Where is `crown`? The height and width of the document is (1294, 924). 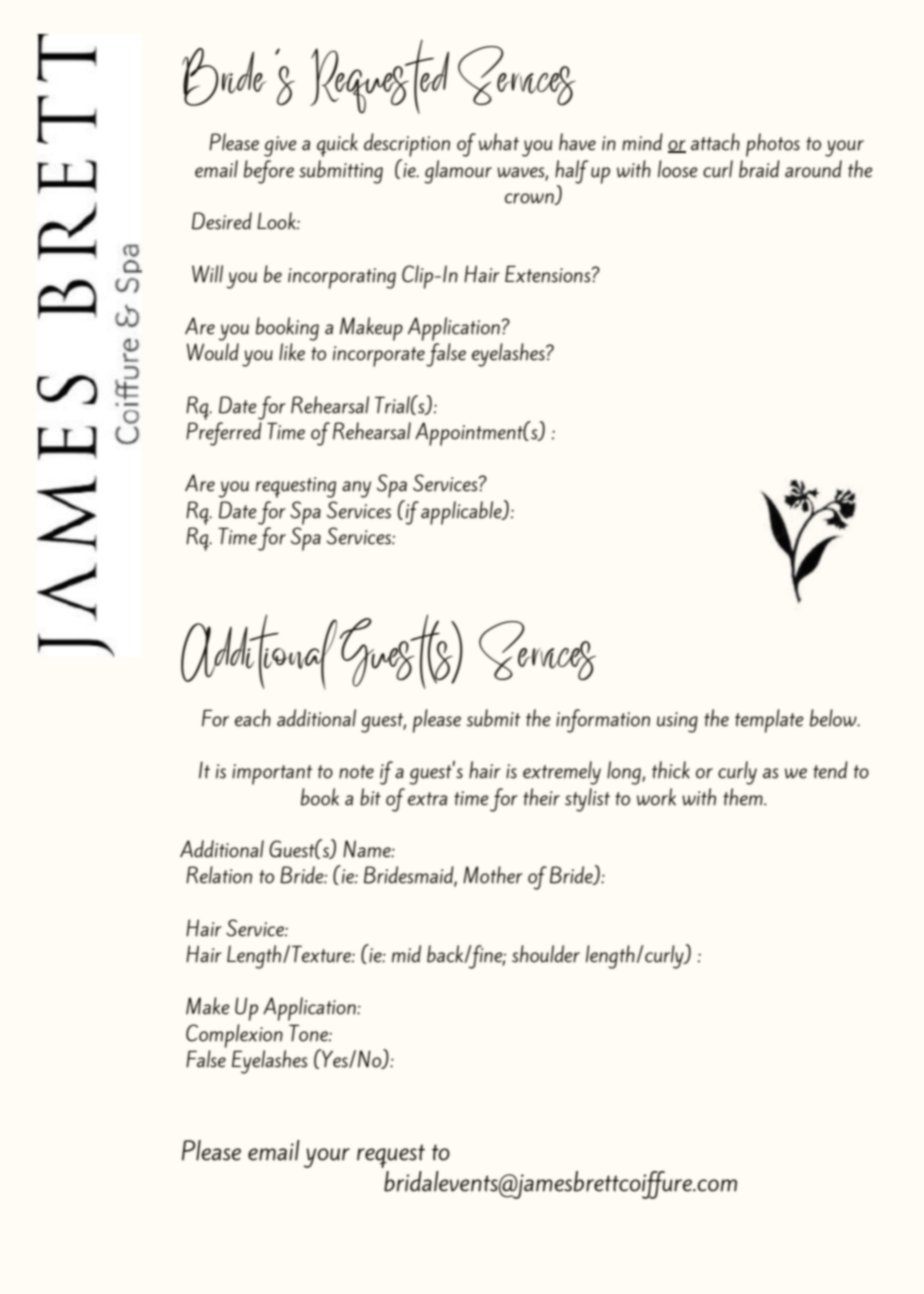
crown is located at coordinates (530, 199).
